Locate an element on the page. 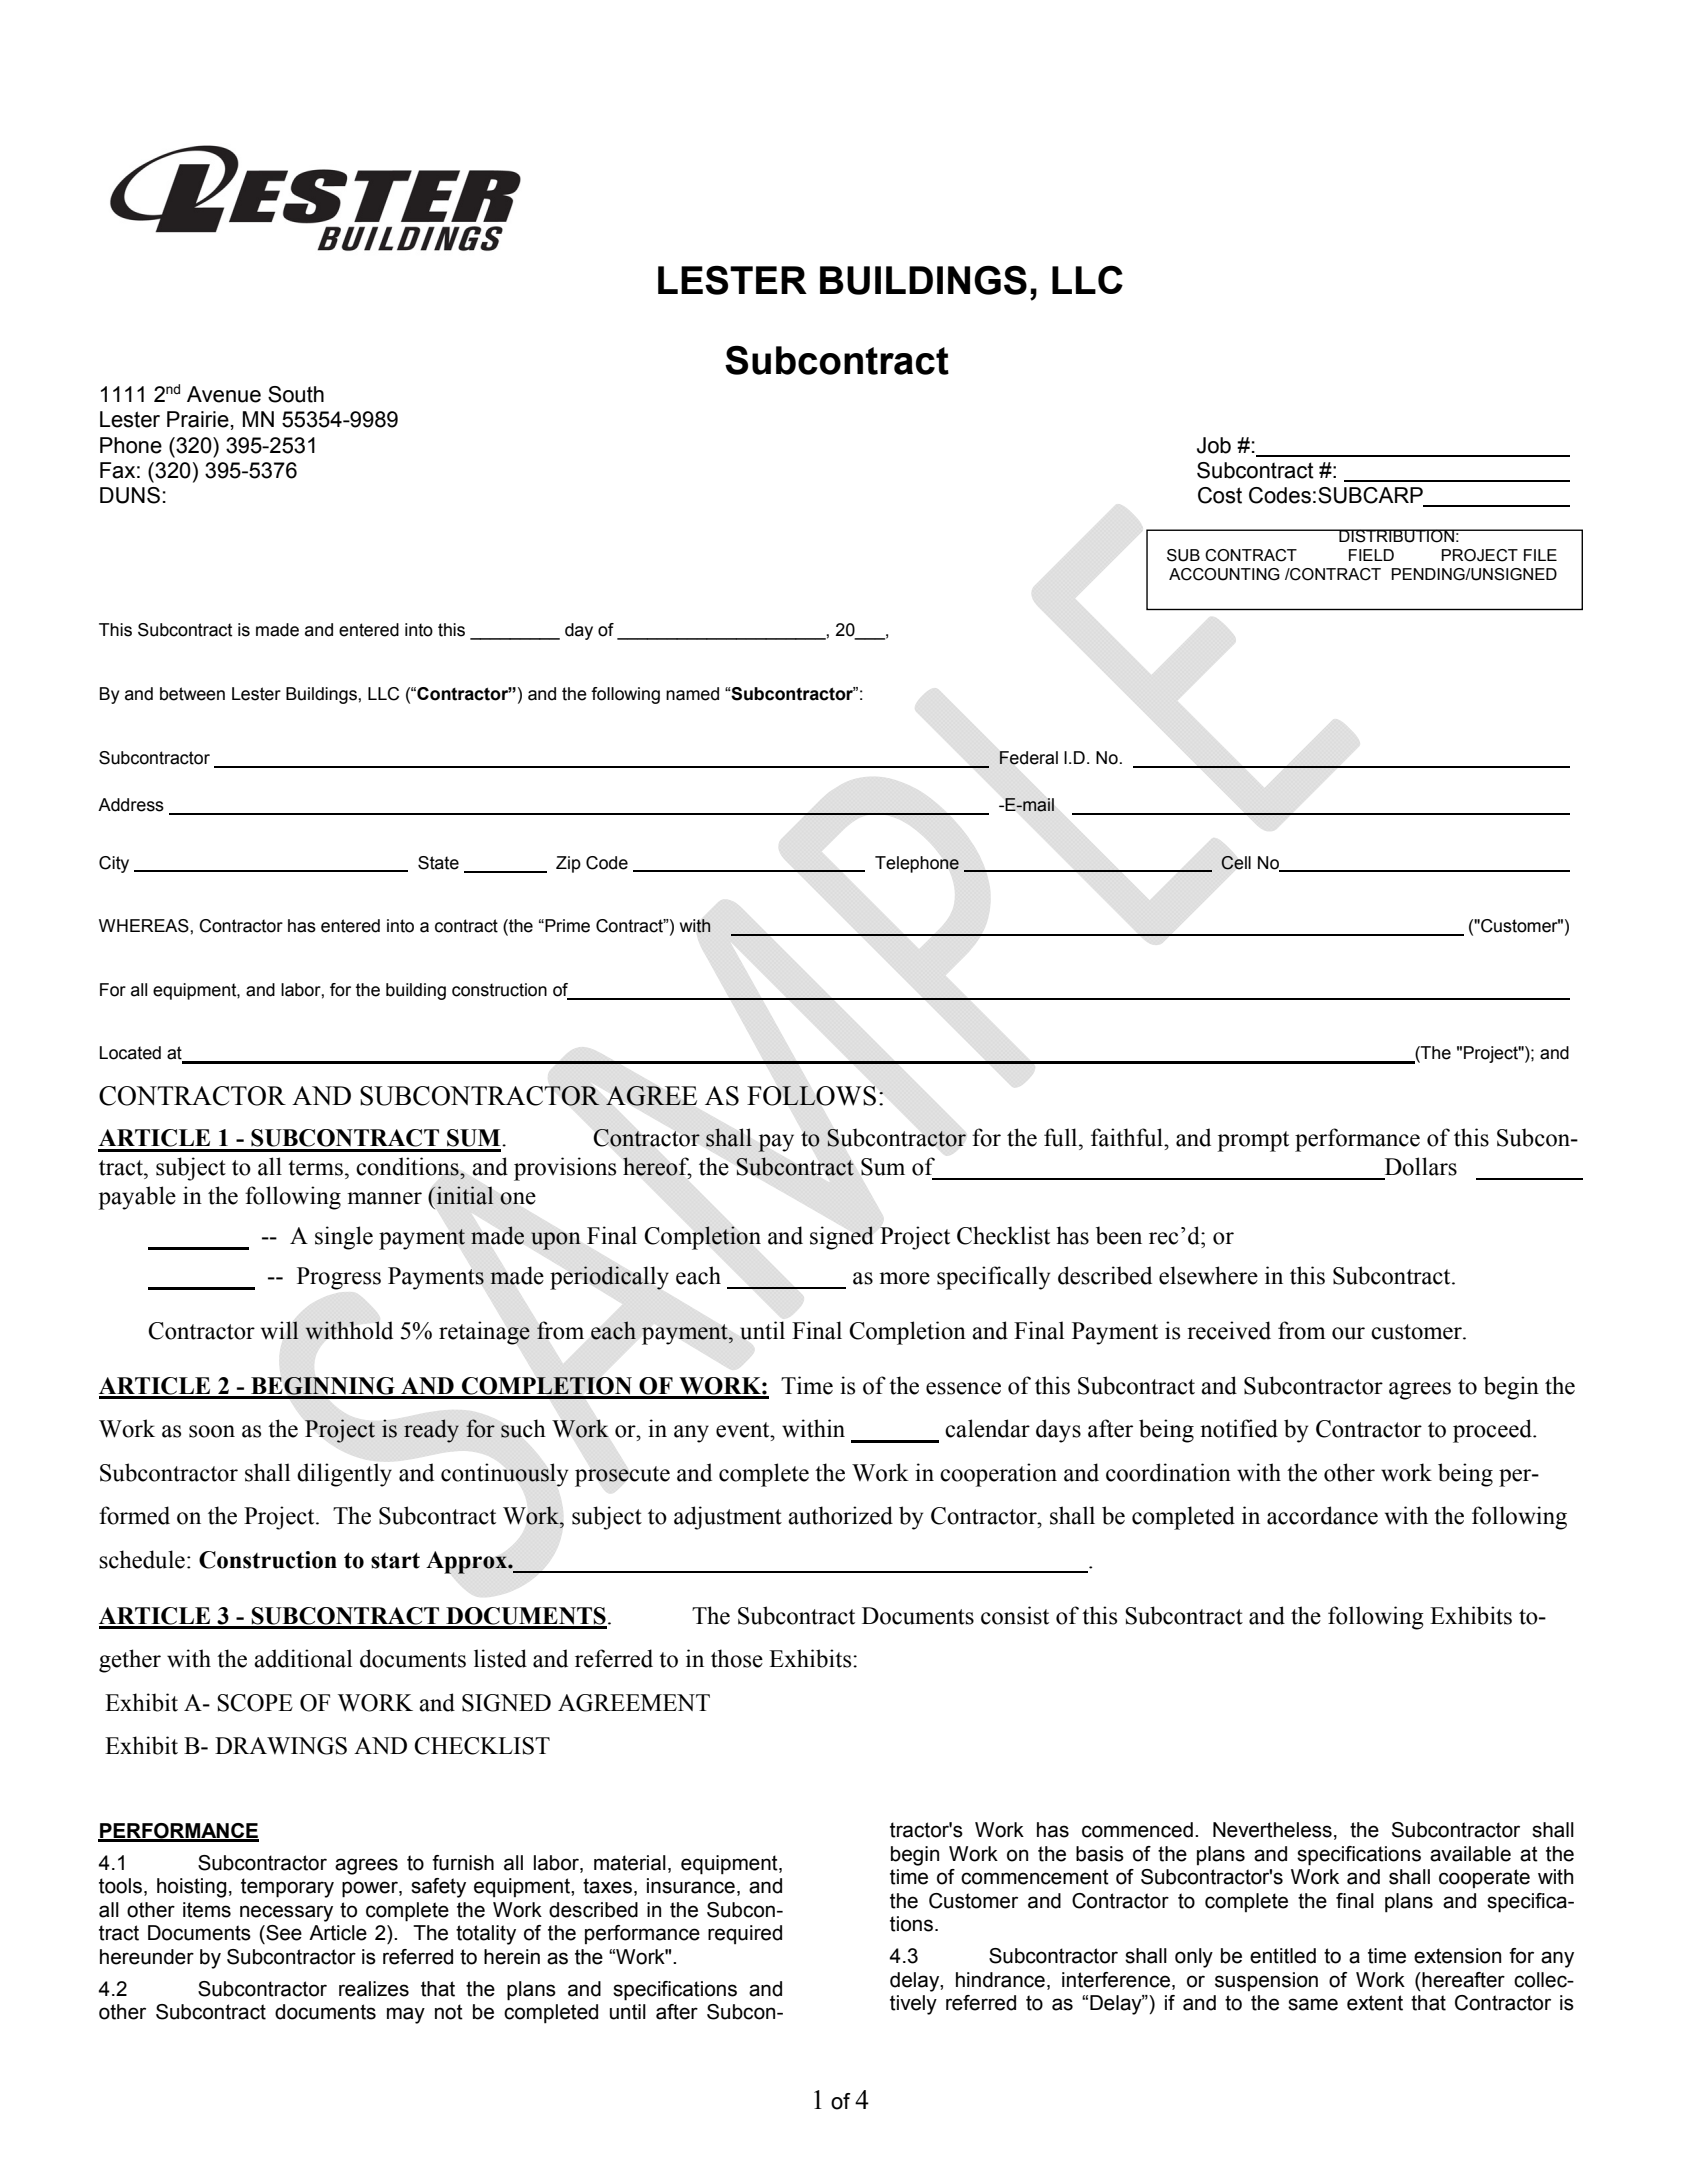  FOLLOWS is located at coordinates (811, 1096).
